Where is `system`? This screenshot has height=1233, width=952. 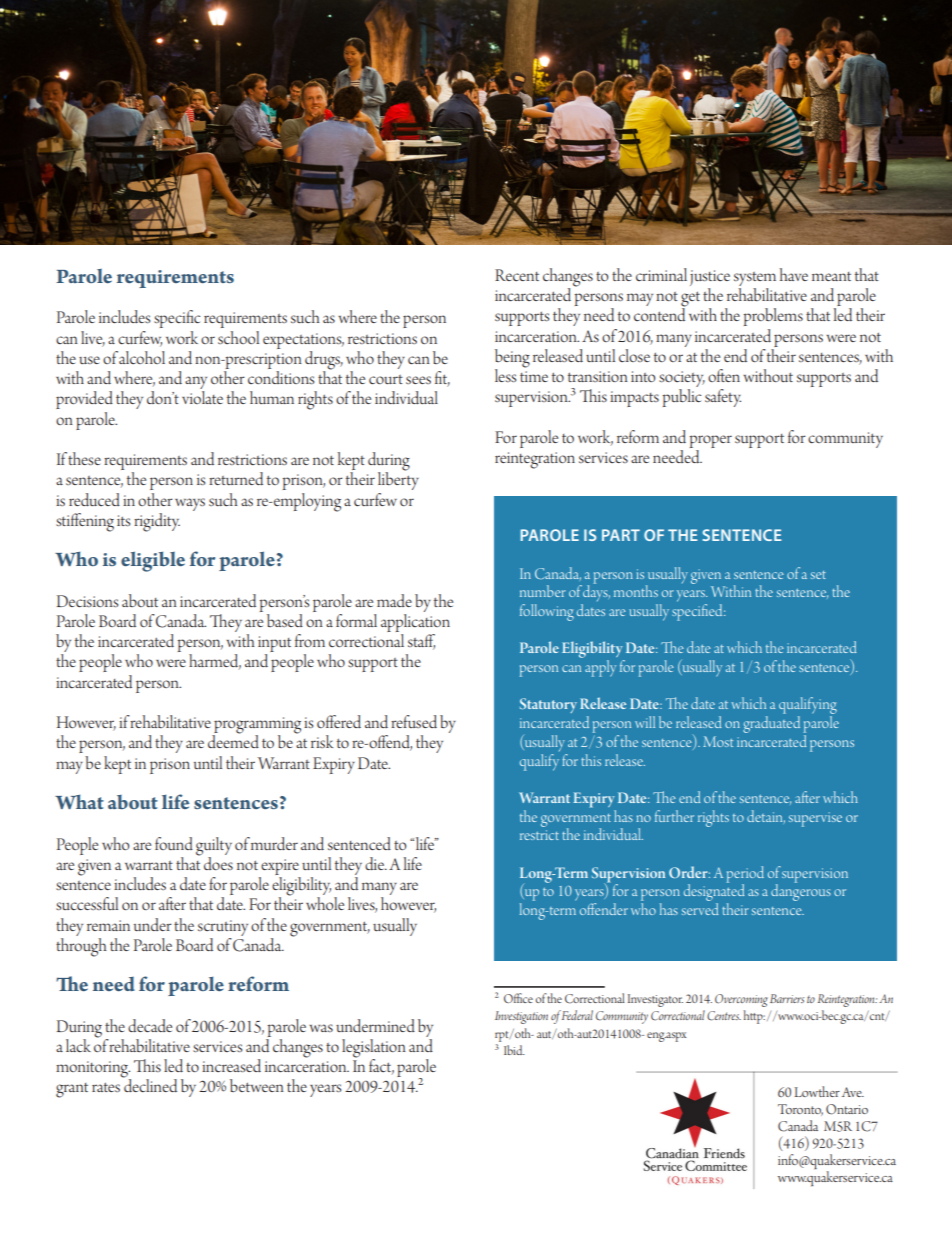 system is located at coordinates (755, 280).
